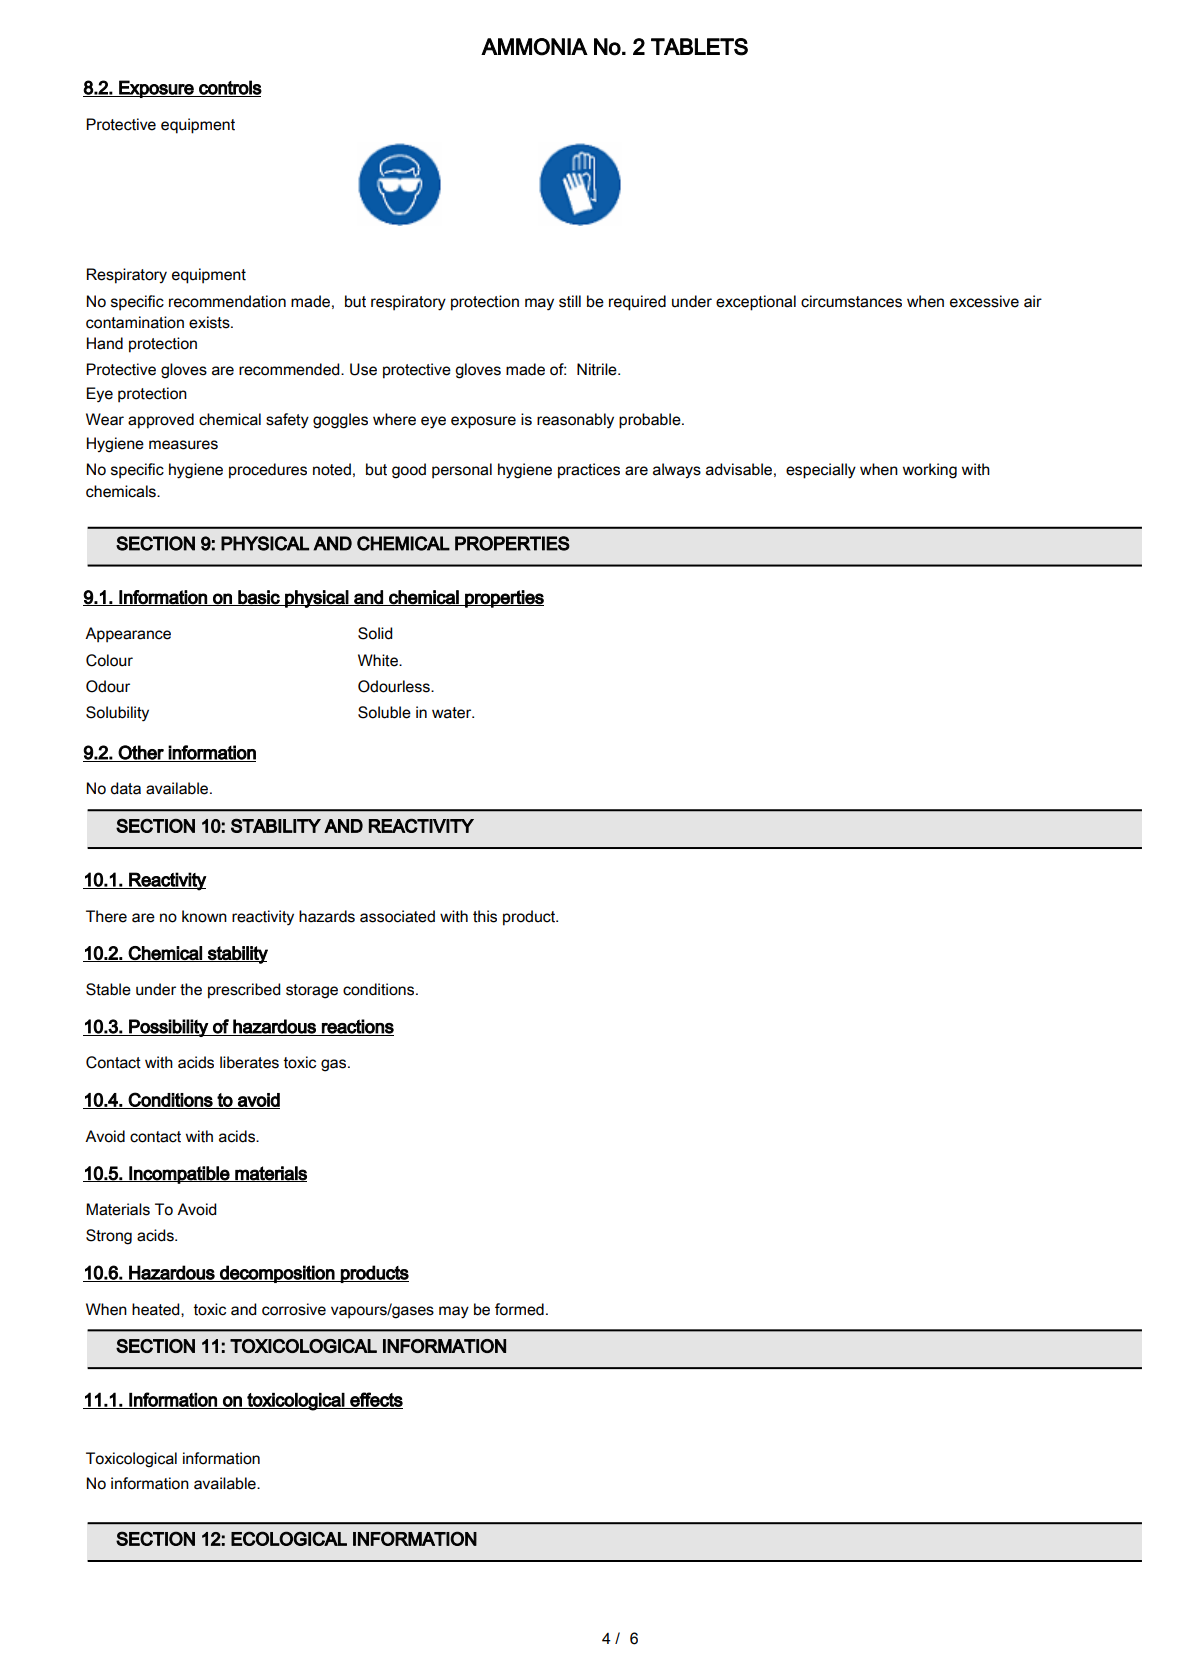 The height and width of the screenshot is (1673, 1183). Describe the element at coordinates (485, 916) in the screenshot. I see `this` at that location.
